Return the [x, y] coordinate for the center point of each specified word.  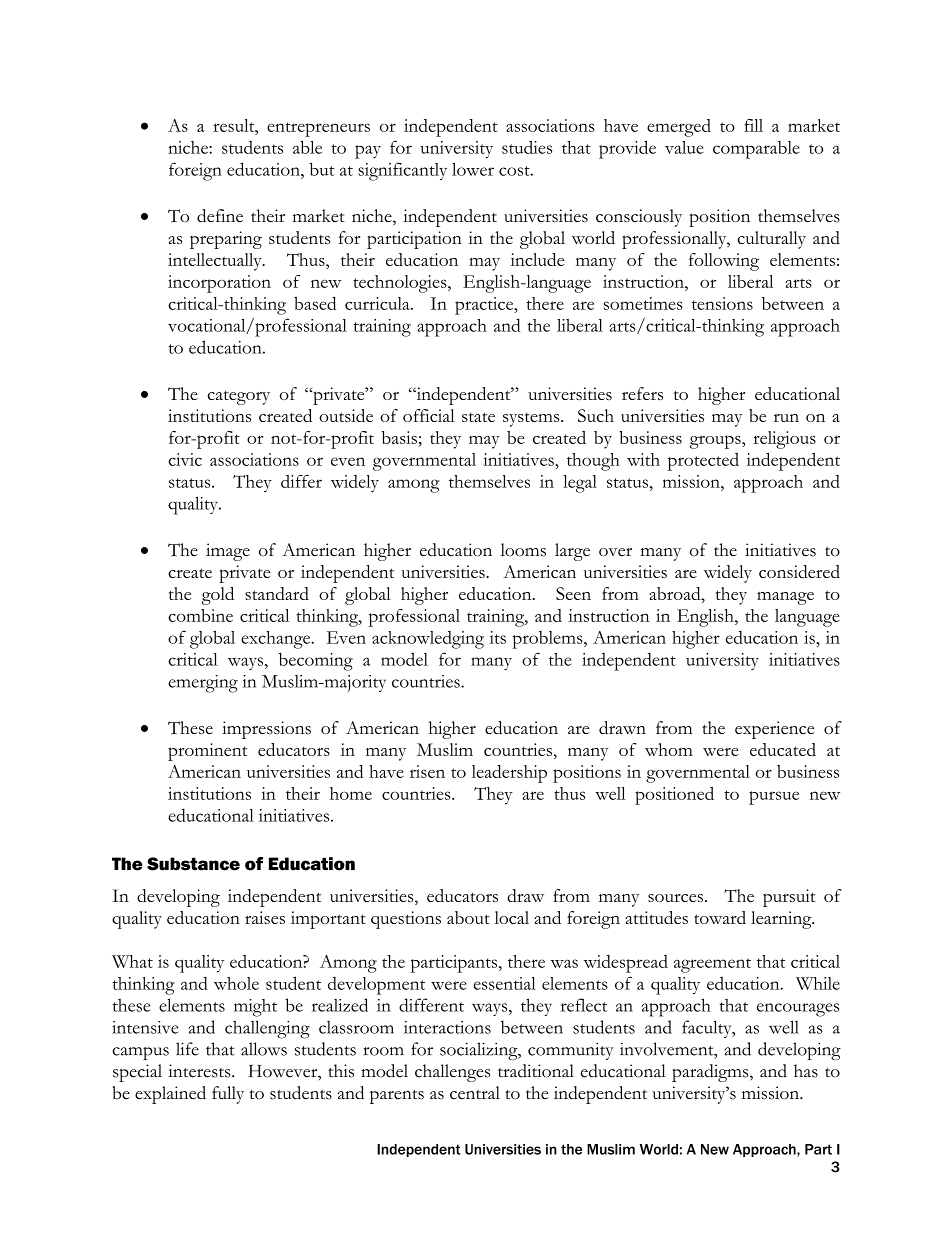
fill [753, 125]
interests [200, 1071]
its [498, 637]
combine [200, 615]
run [786, 418]
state [478, 417]
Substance [193, 864]
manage [785, 598]
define [220, 216]
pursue [774, 798]
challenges [452, 1073]
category [238, 398]
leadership [509, 774]
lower [473, 169]
